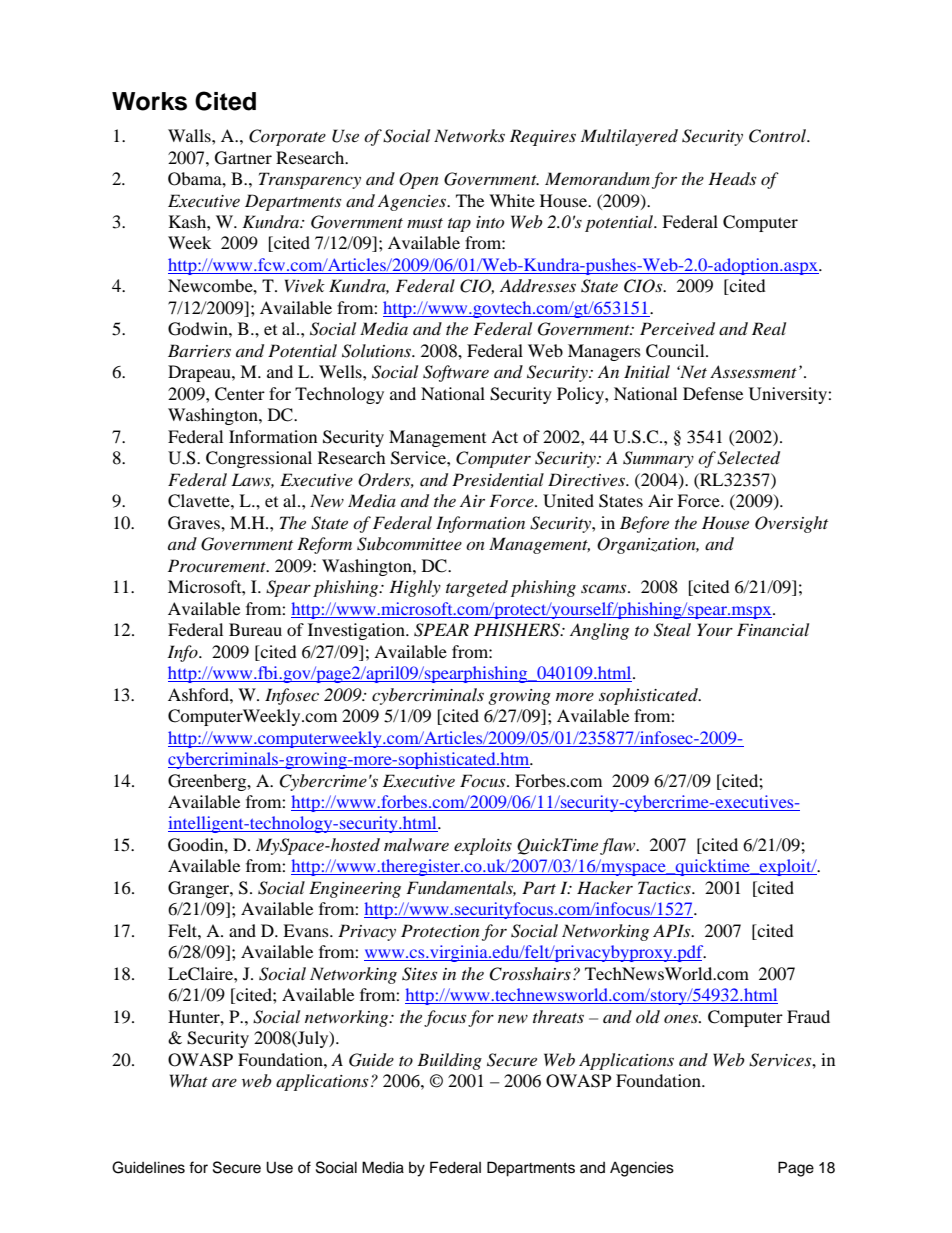 Image resolution: width=952 pixels, height=1233 pixels. What do you see at coordinates (619, 846) in the screenshot?
I see `flaw` at bounding box center [619, 846].
